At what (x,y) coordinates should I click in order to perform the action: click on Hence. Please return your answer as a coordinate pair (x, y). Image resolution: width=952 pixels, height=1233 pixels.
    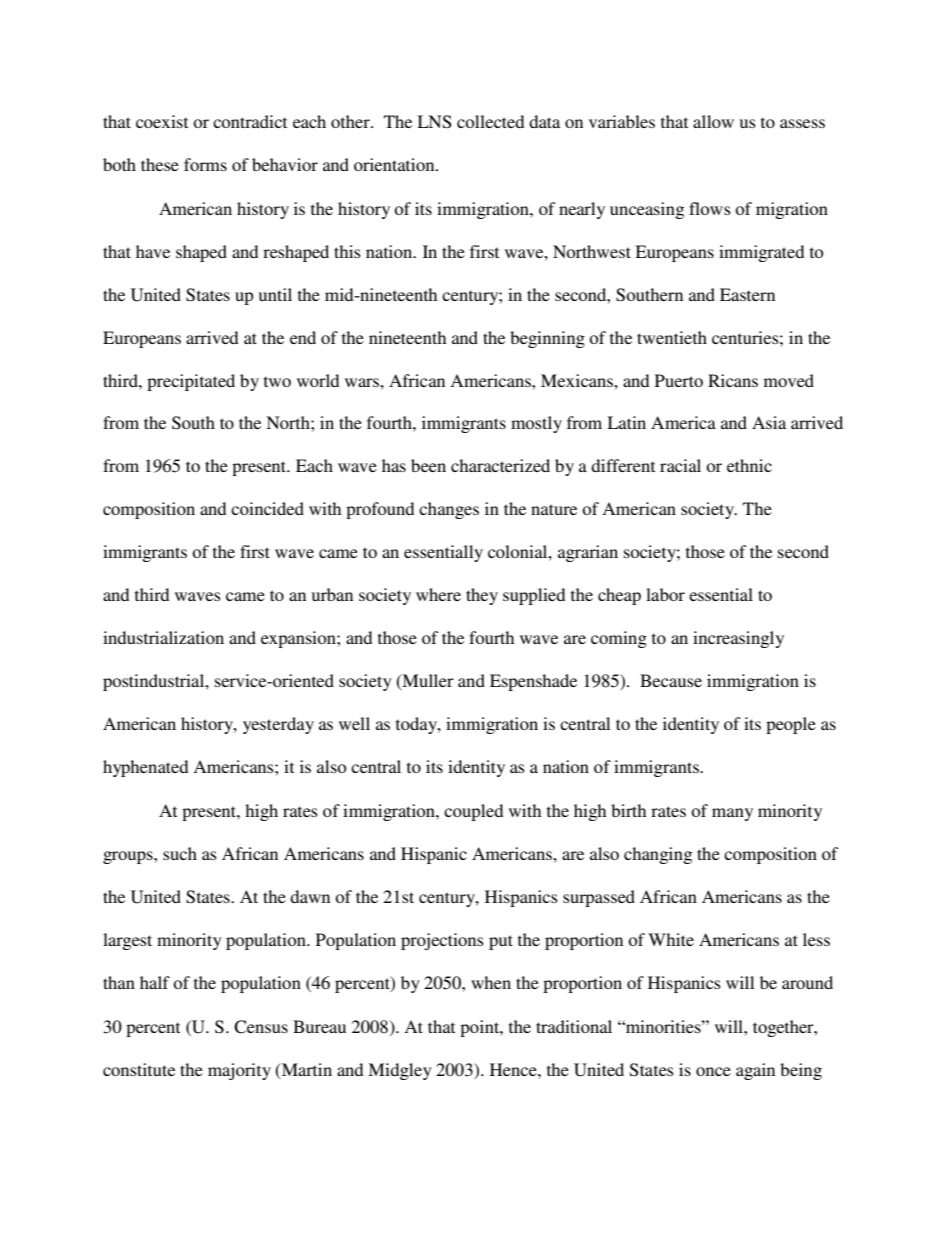
    Looking at the image, I should click on (514, 1069).
